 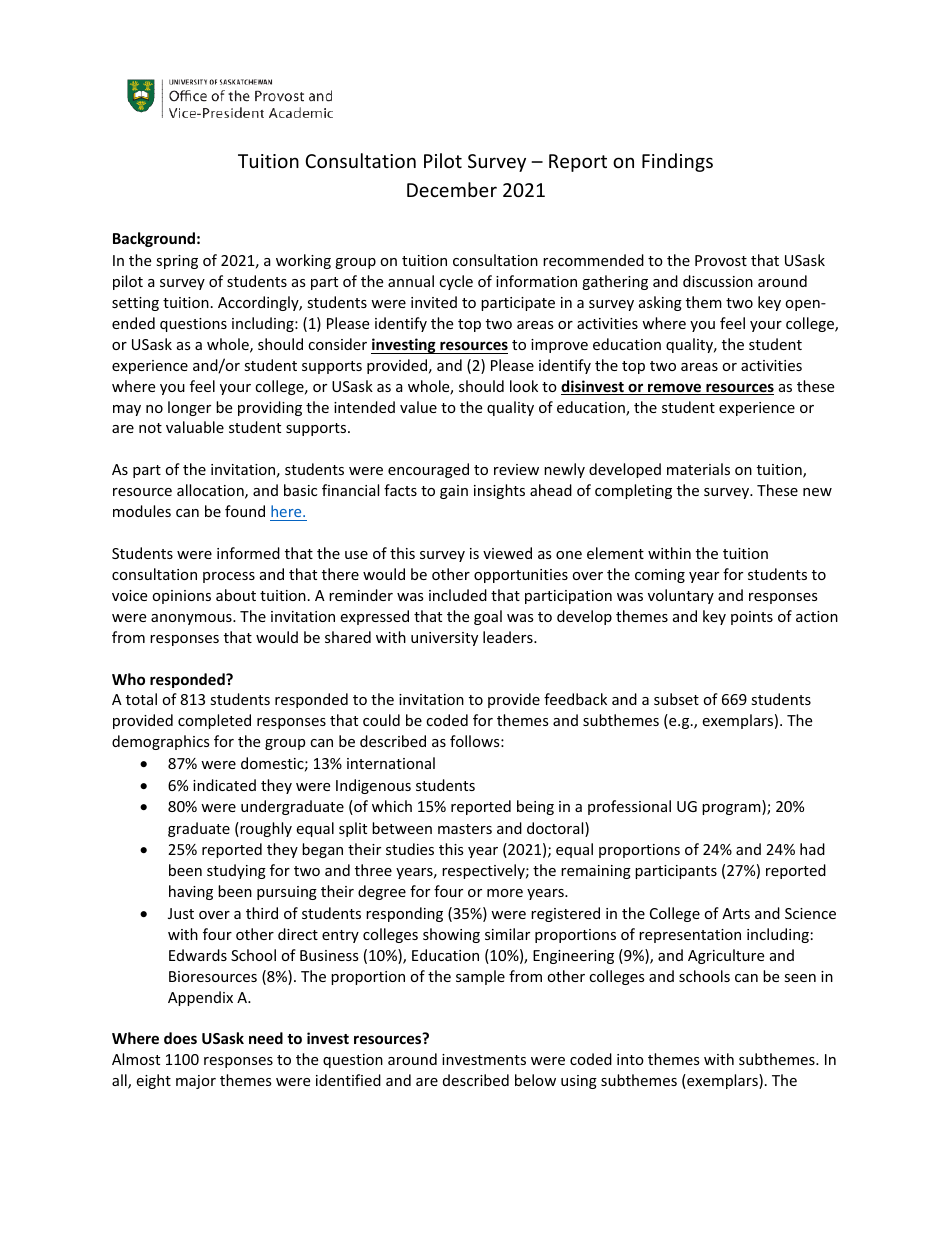 I want to click on December, so click(x=452, y=189).
